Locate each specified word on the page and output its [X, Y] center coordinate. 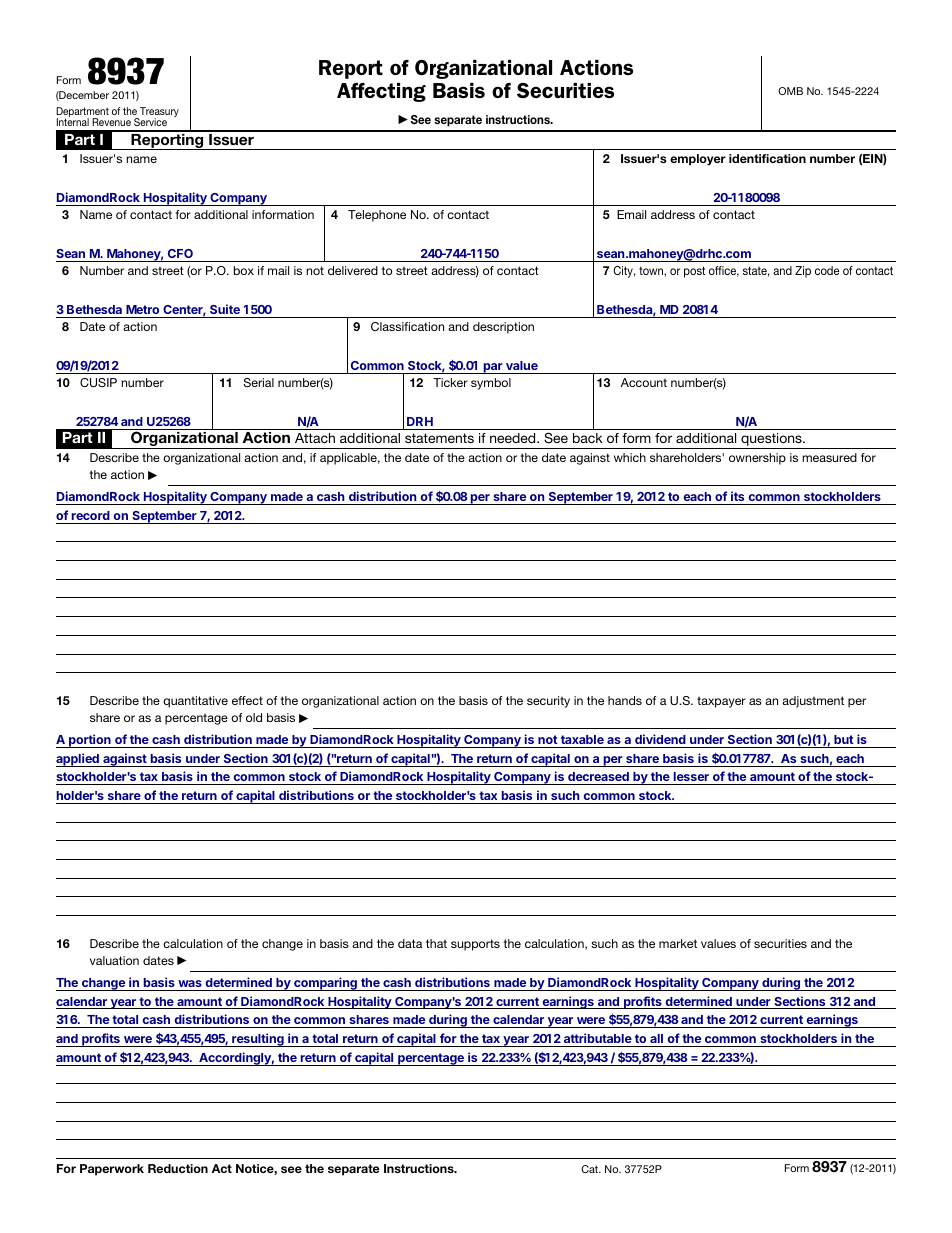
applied [78, 760]
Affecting [381, 92]
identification [767, 158]
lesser [691, 776]
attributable [598, 1038]
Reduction [178, 1168]
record [91, 515]
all [656, 1038]
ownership [757, 459]
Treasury [158, 113]
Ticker [450, 382]
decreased [598, 776]
